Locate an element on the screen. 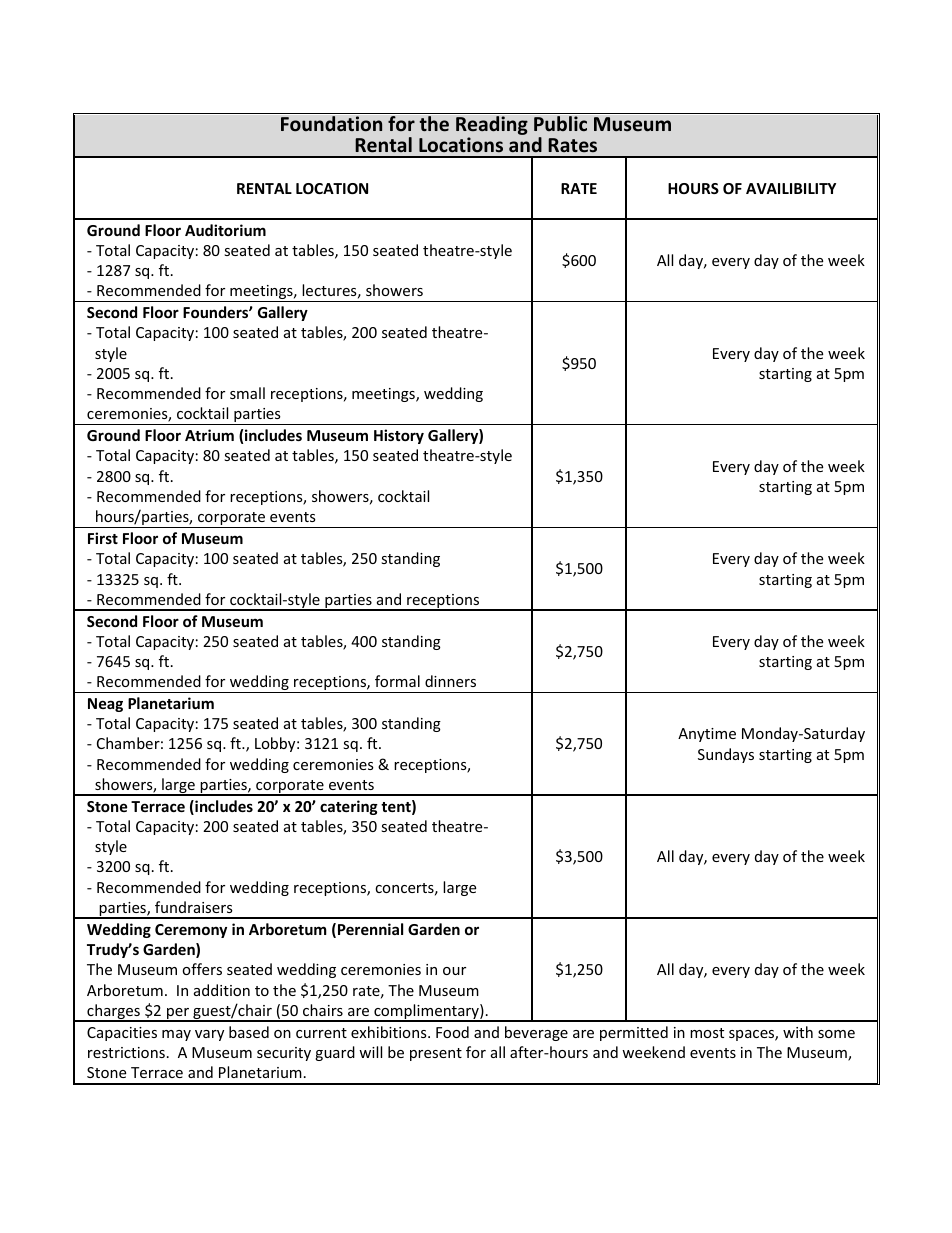 This screenshot has height=1233, width=952. Auditorium is located at coordinates (225, 230).
